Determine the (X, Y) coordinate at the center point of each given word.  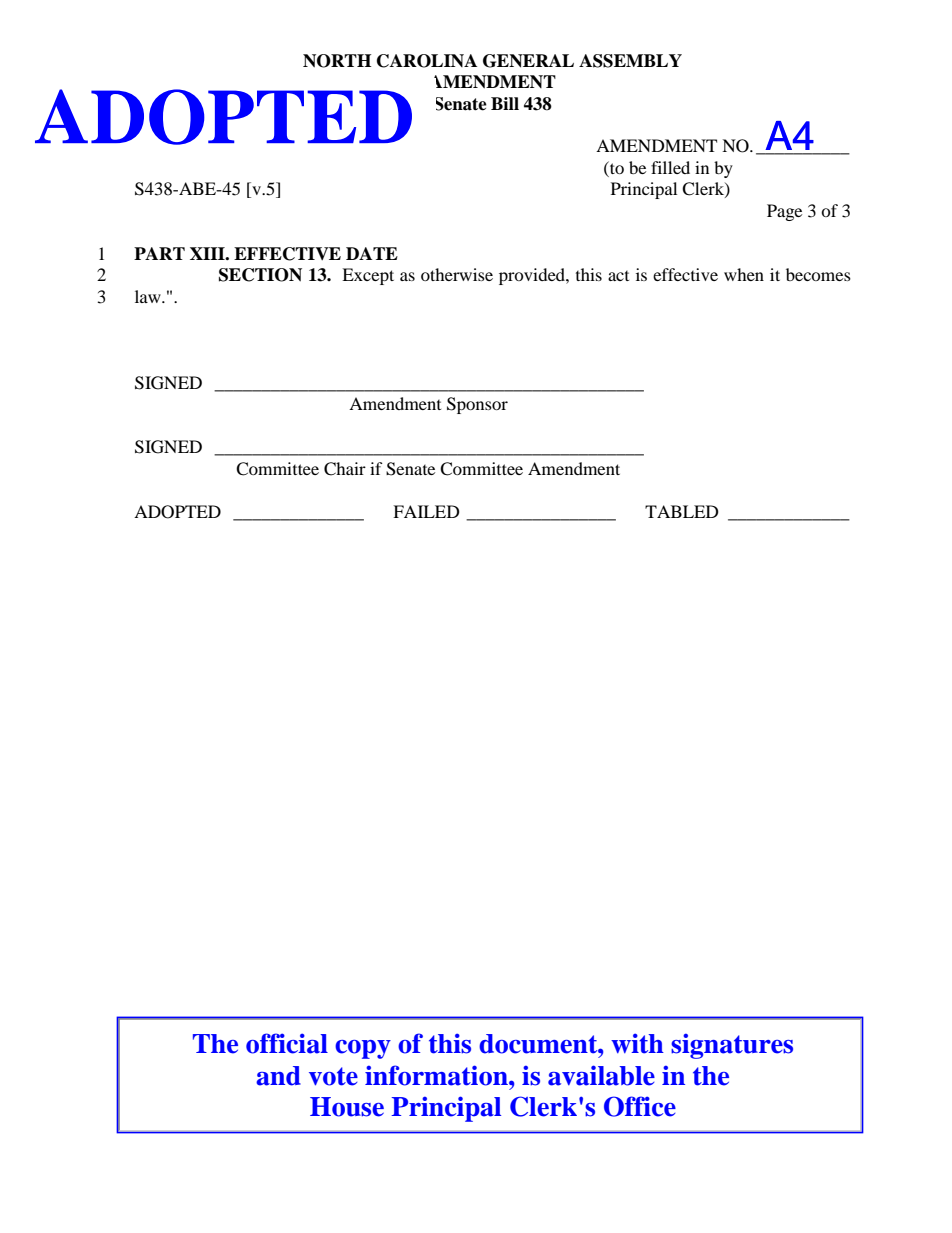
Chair (345, 469)
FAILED (426, 511)
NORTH (337, 61)
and (278, 1076)
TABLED (682, 511)
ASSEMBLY (630, 61)
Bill (505, 103)
